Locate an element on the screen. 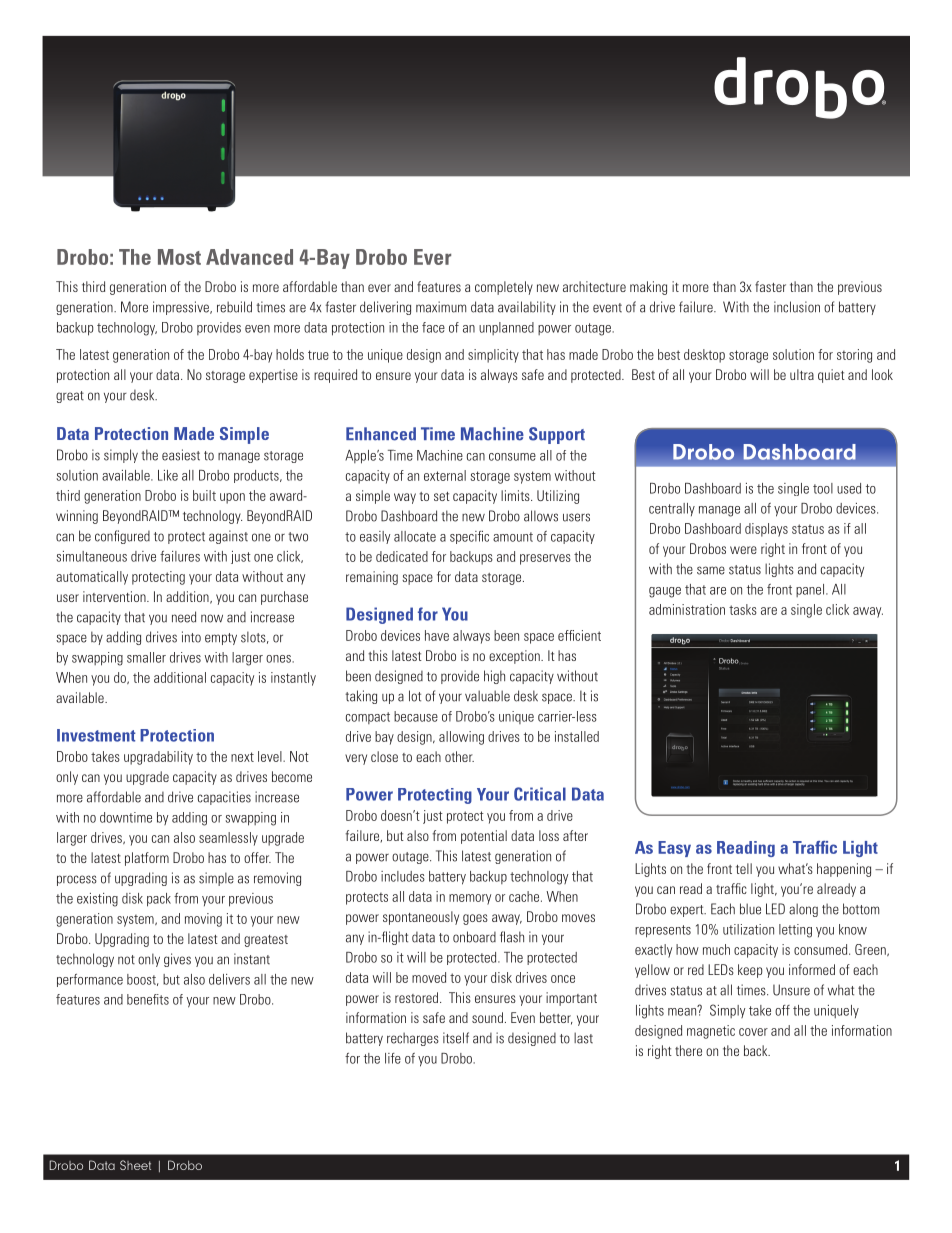 The height and width of the screenshot is (1233, 952). life is located at coordinates (393, 1058).
